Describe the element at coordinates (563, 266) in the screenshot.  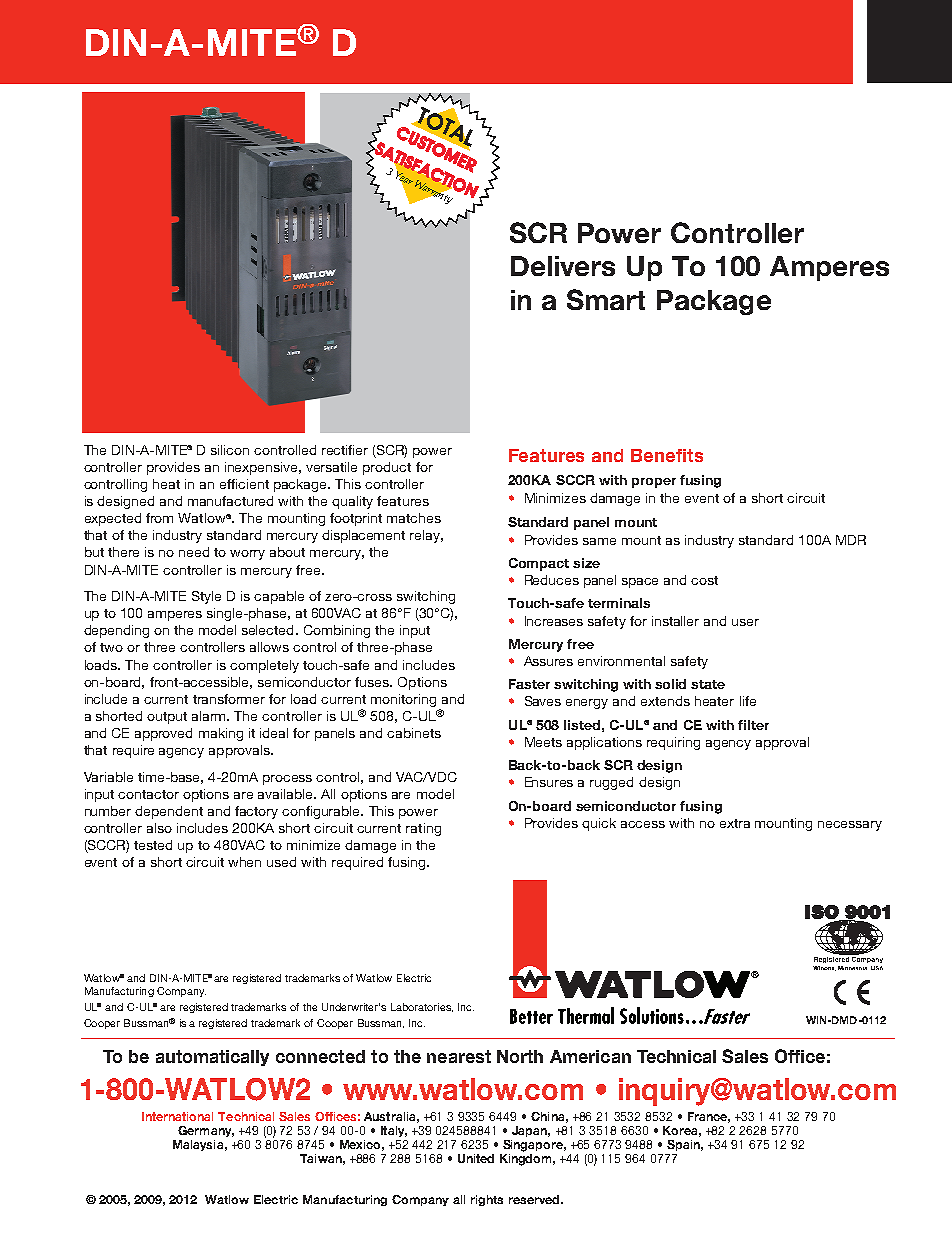
I see `Delivers` at that location.
